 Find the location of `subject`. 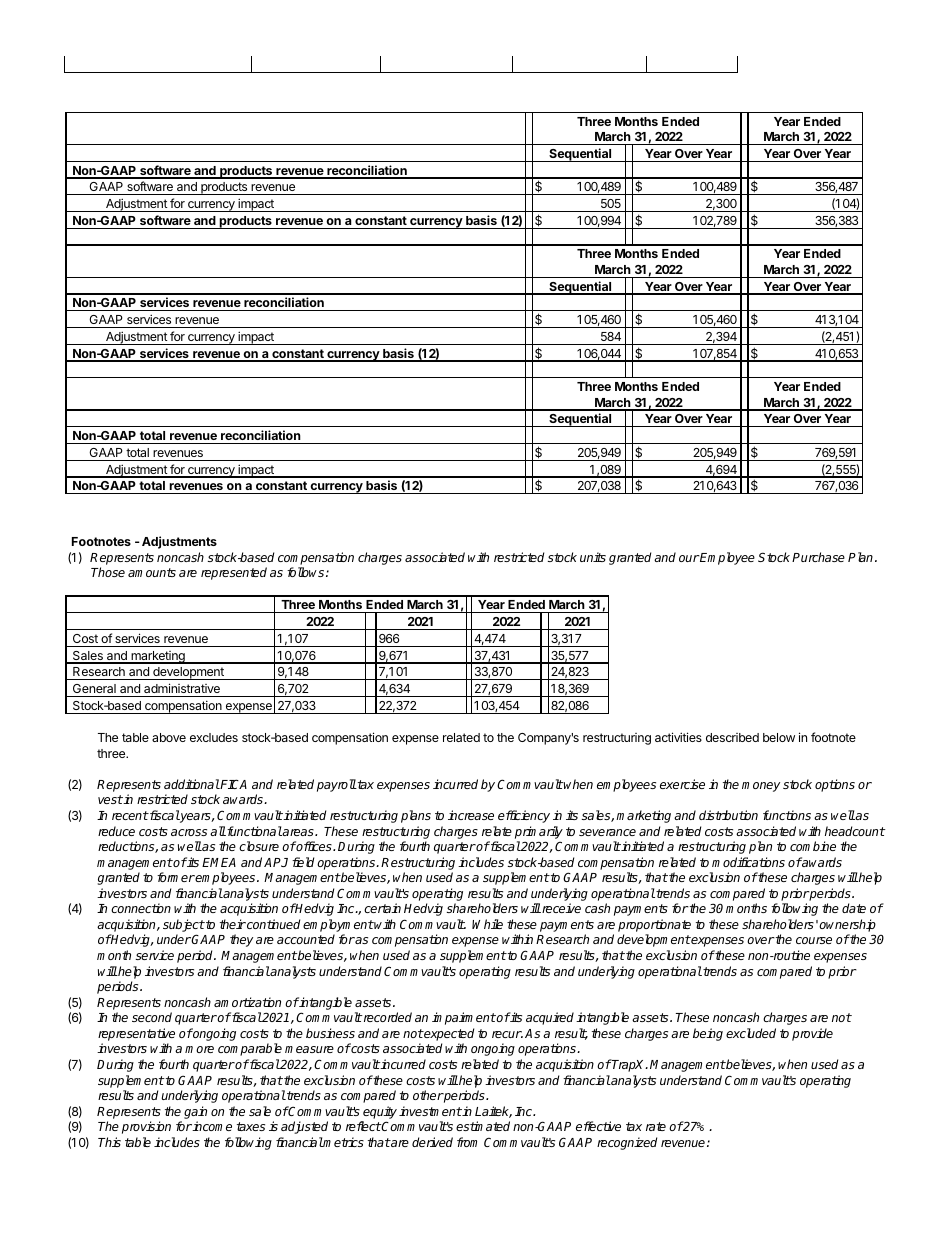

subject is located at coordinates (184, 925).
